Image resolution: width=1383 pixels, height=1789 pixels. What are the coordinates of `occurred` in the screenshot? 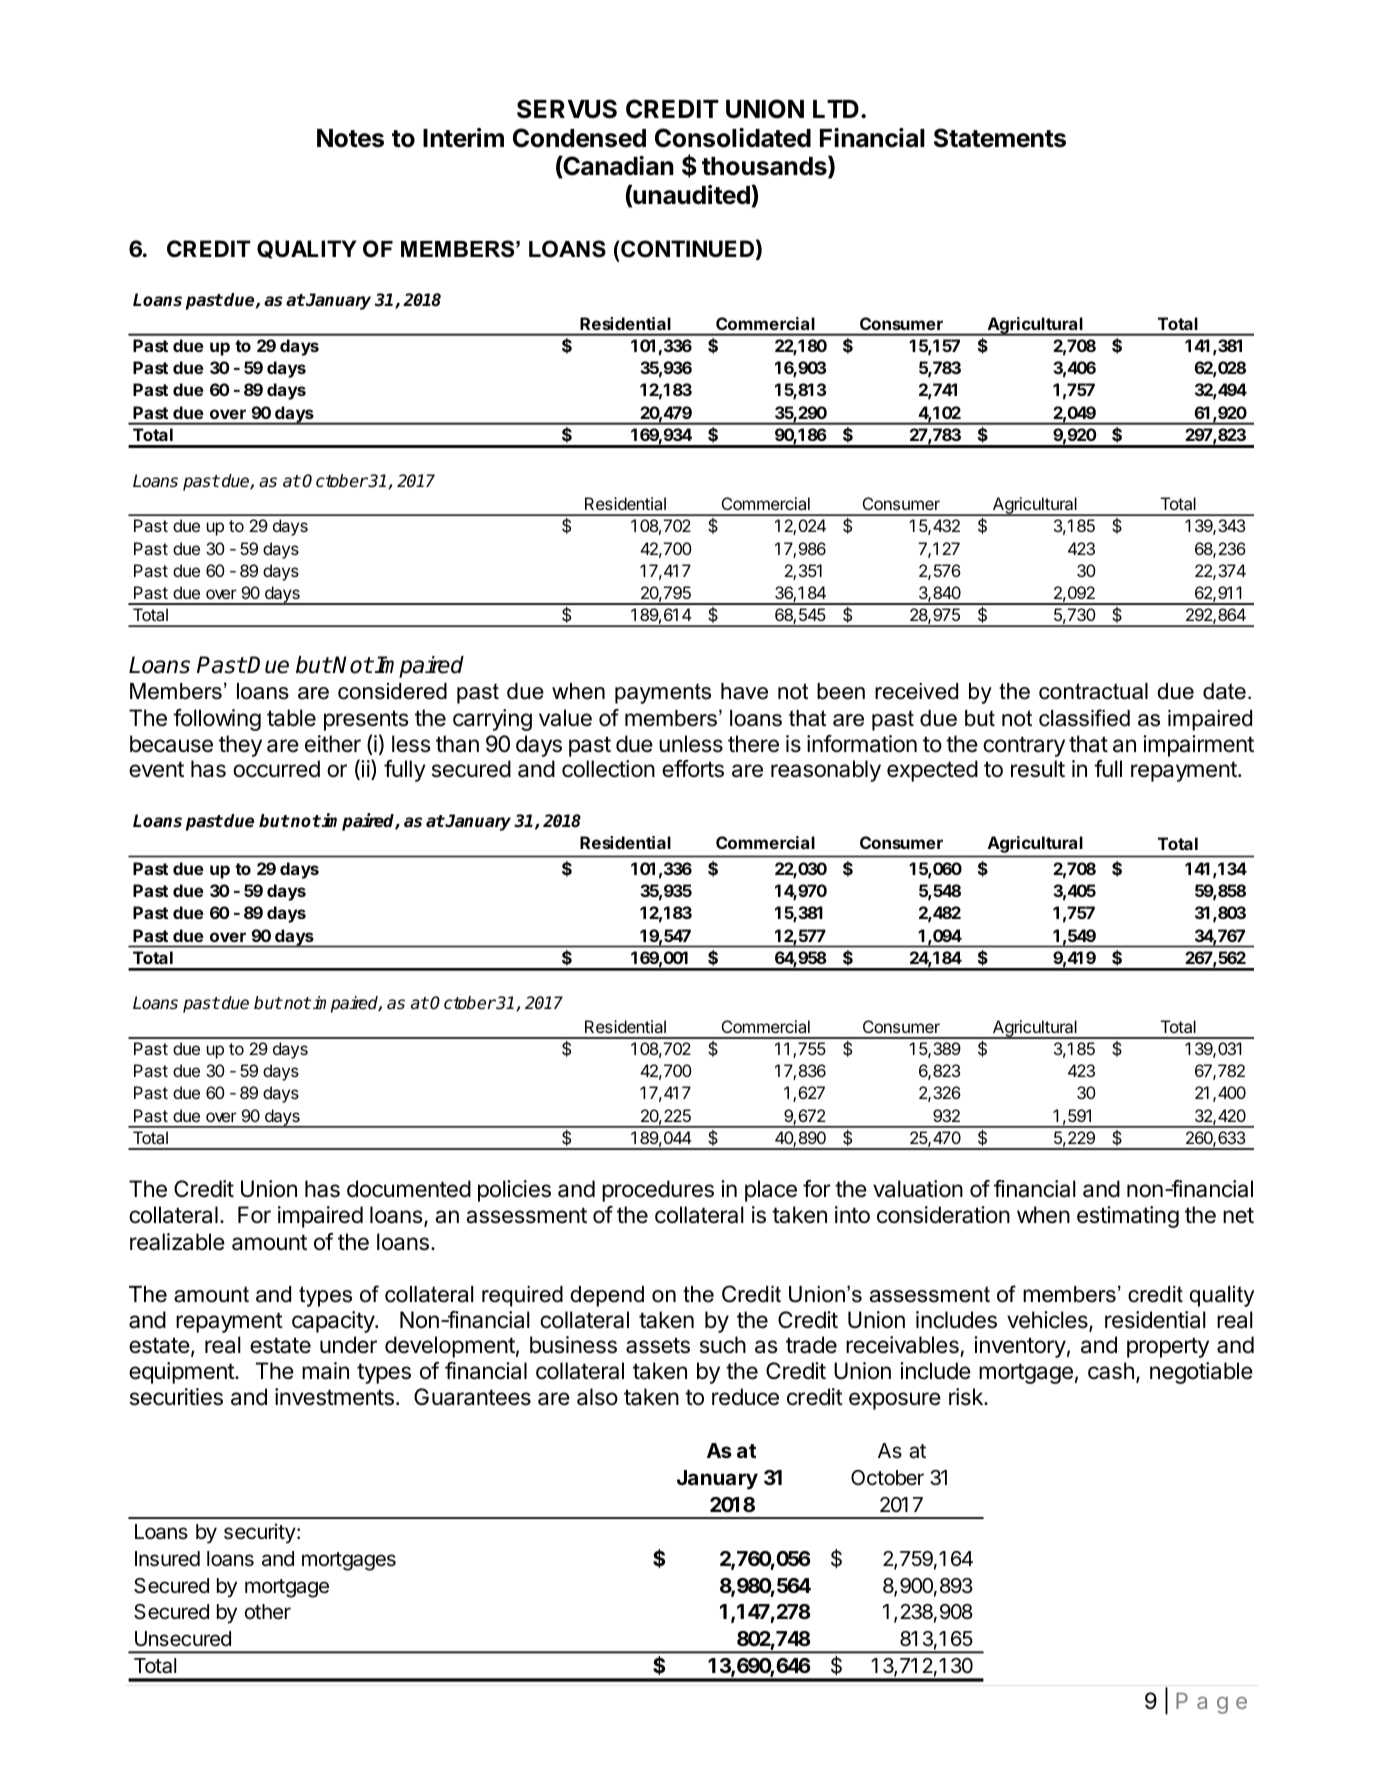 It's located at (276, 769).
